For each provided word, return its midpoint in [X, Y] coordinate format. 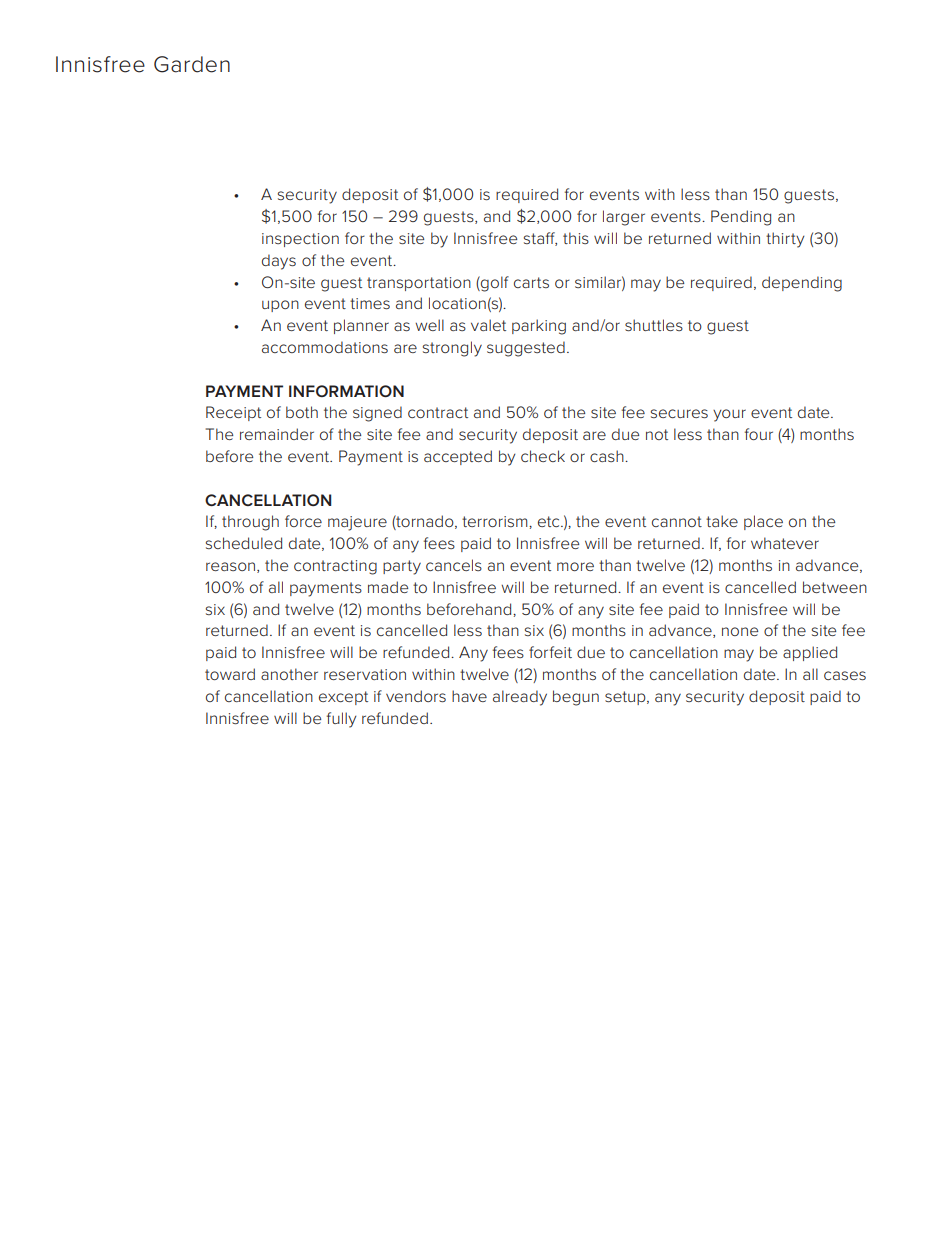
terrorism [496, 521]
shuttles [654, 325]
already [520, 698]
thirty [785, 240]
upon [280, 306]
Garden [192, 64]
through [250, 523]
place [763, 522]
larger [624, 218]
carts [531, 282]
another [289, 674]
